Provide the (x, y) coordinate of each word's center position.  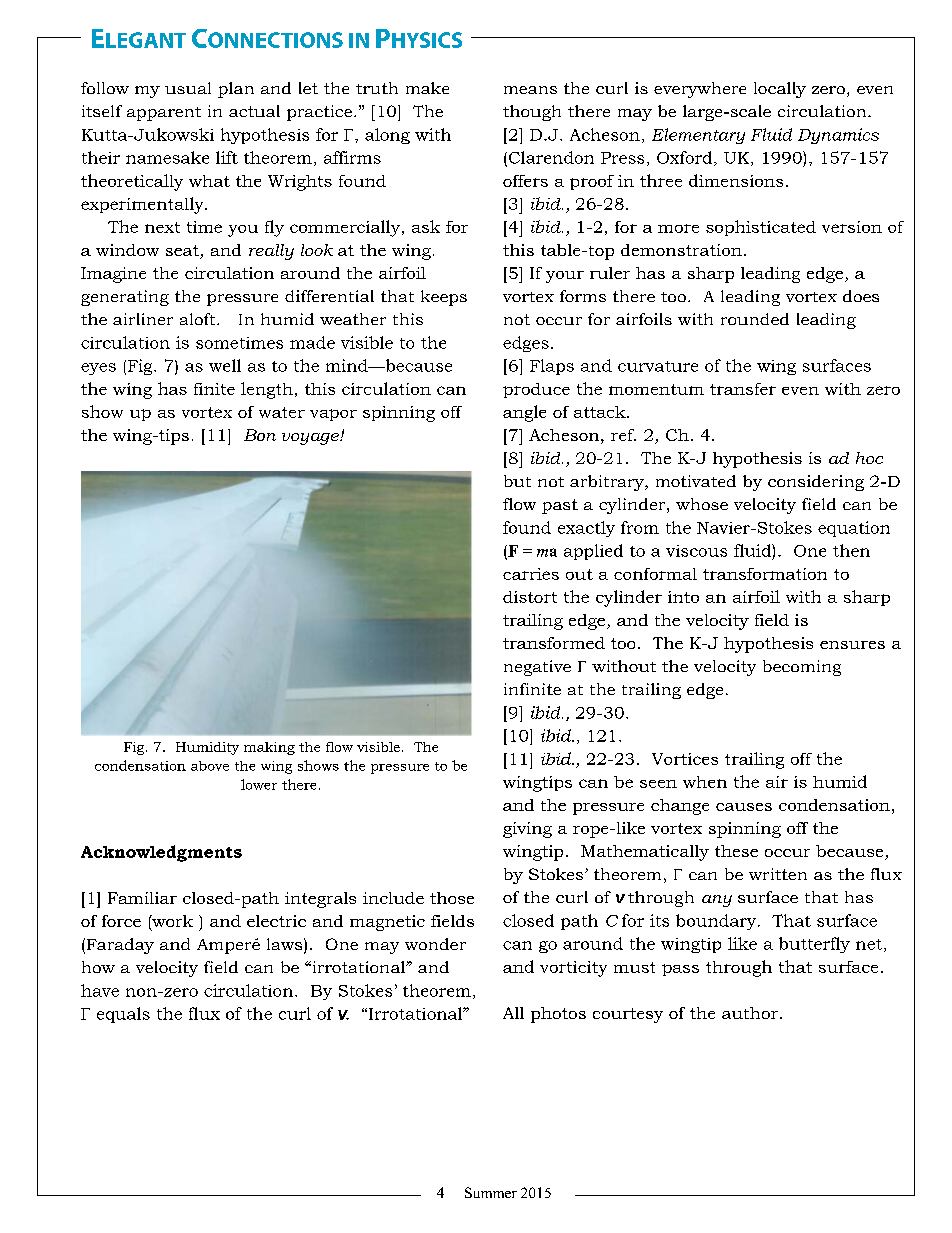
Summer (491, 1192)
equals (123, 1015)
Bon (260, 435)
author (750, 1013)
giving (527, 830)
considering (816, 483)
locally (780, 90)
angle (524, 413)
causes (744, 807)
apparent (164, 114)
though (532, 113)
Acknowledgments (161, 853)
